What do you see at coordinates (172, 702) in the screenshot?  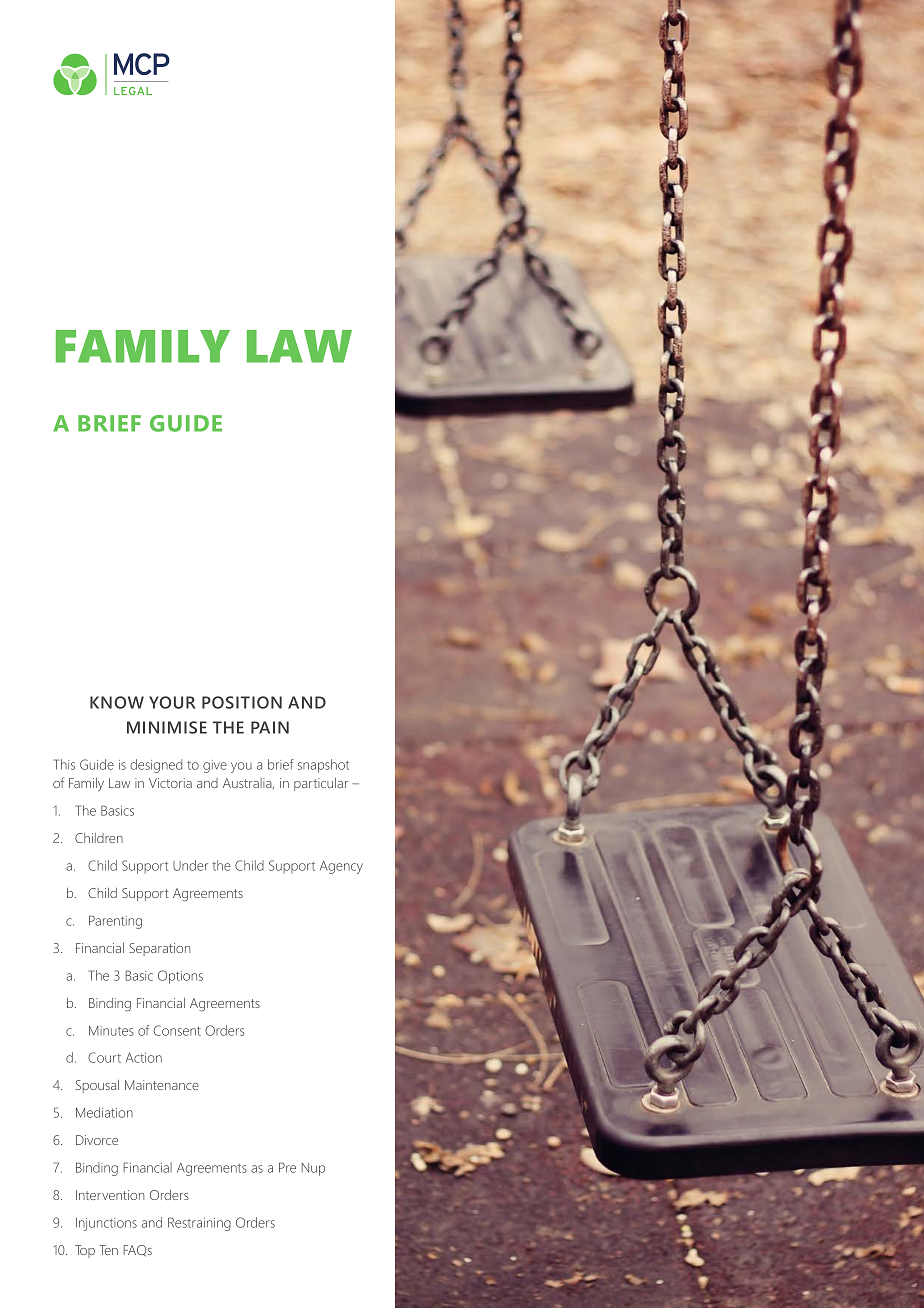 I see `YOUR` at bounding box center [172, 702].
